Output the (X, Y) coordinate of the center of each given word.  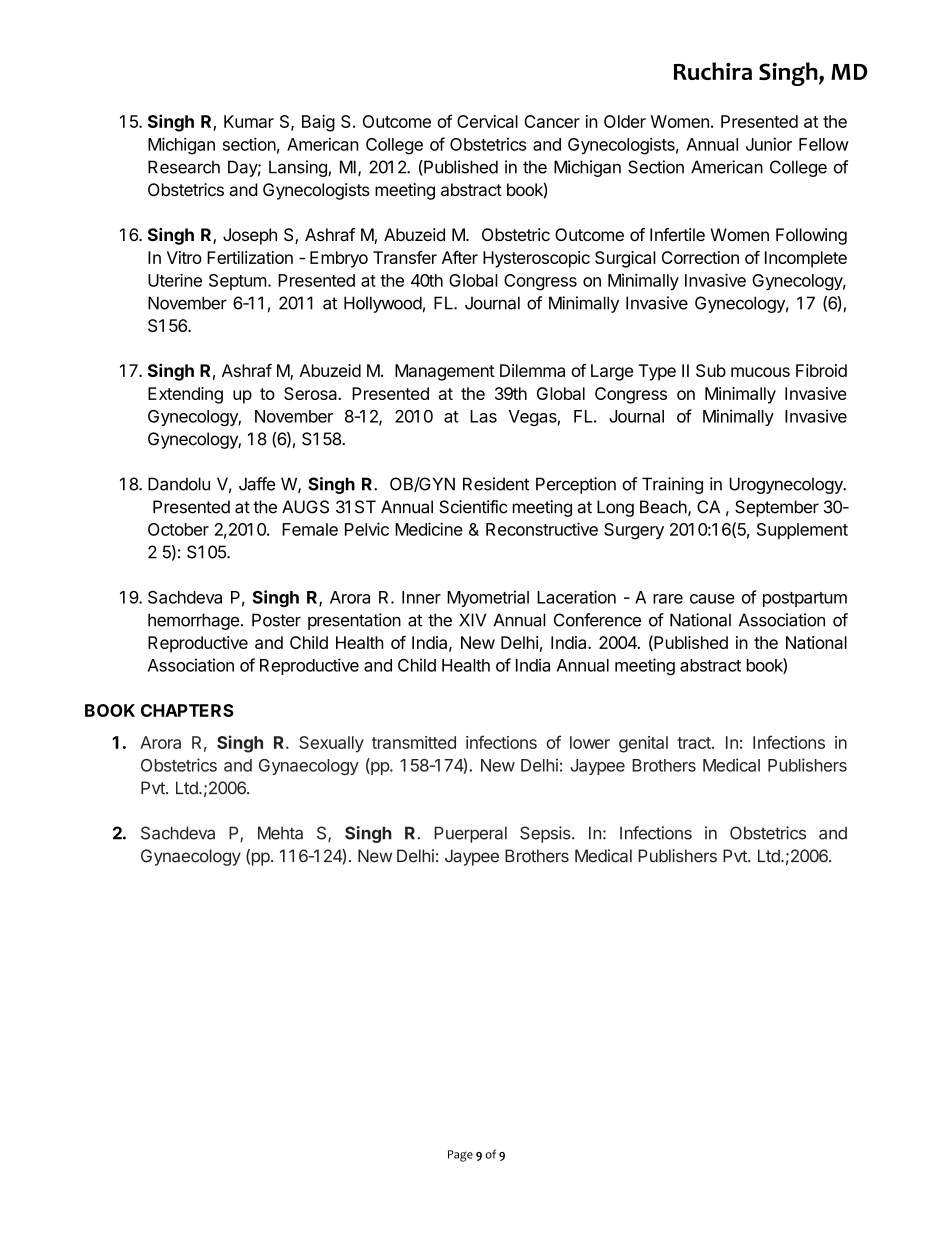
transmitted (414, 742)
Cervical (487, 121)
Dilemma (532, 370)
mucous (760, 372)
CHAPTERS (187, 710)
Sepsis (546, 834)
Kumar (249, 121)
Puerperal (470, 834)
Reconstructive (542, 529)
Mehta (280, 833)
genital (643, 744)
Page (460, 1156)
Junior (769, 144)
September (777, 508)
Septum (238, 282)
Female (310, 529)
